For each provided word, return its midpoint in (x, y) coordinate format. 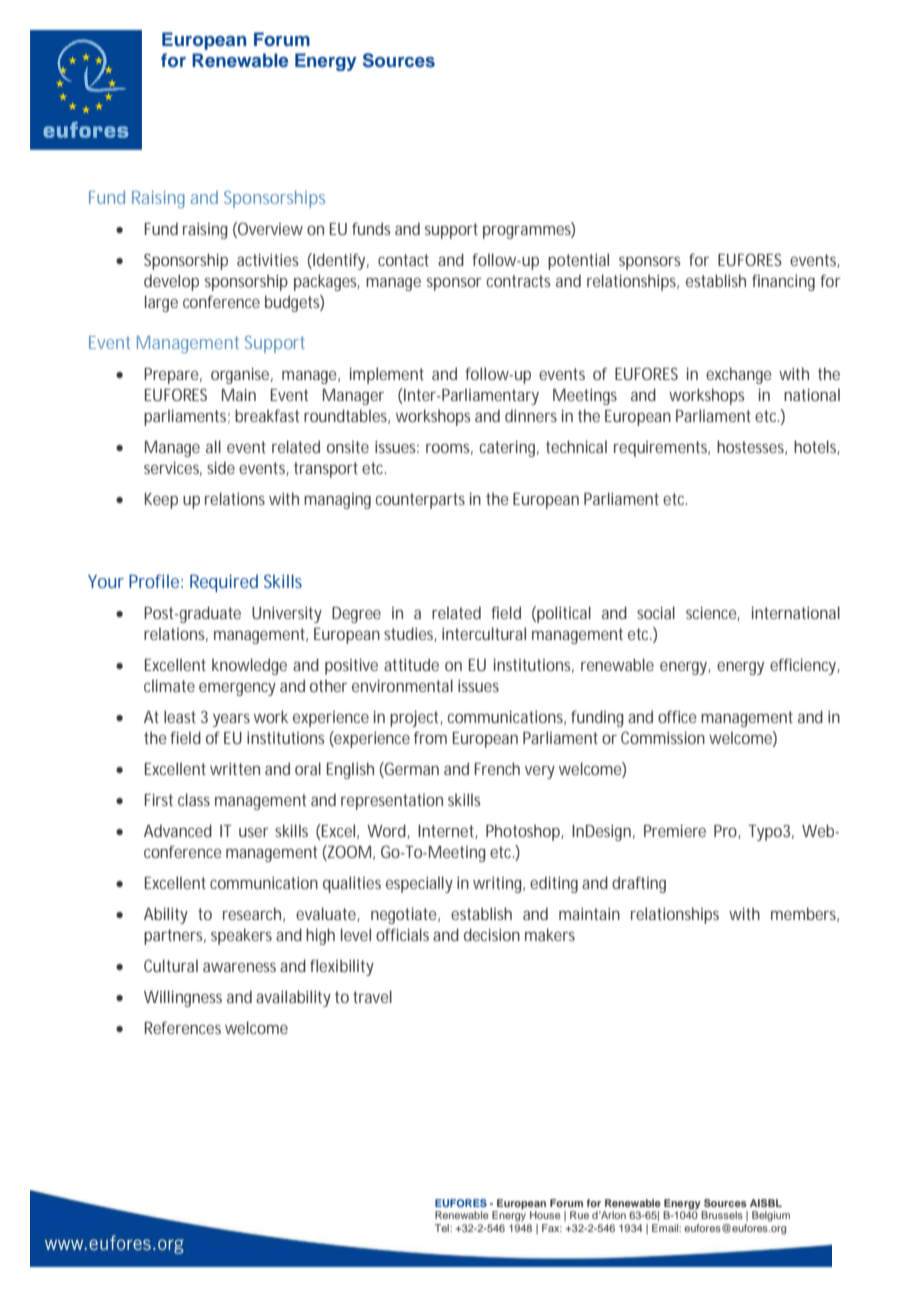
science (713, 613)
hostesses (752, 447)
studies (410, 634)
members (805, 914)
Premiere (675, 830)
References (183, 1027)
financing (783, 282)
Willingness (183, 998)
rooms (449, 449)
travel (372, 996)
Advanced (178, 830)
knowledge (249, 666)
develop (171, 282)
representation (392, 802)
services (173, 468)
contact (403, 260)
